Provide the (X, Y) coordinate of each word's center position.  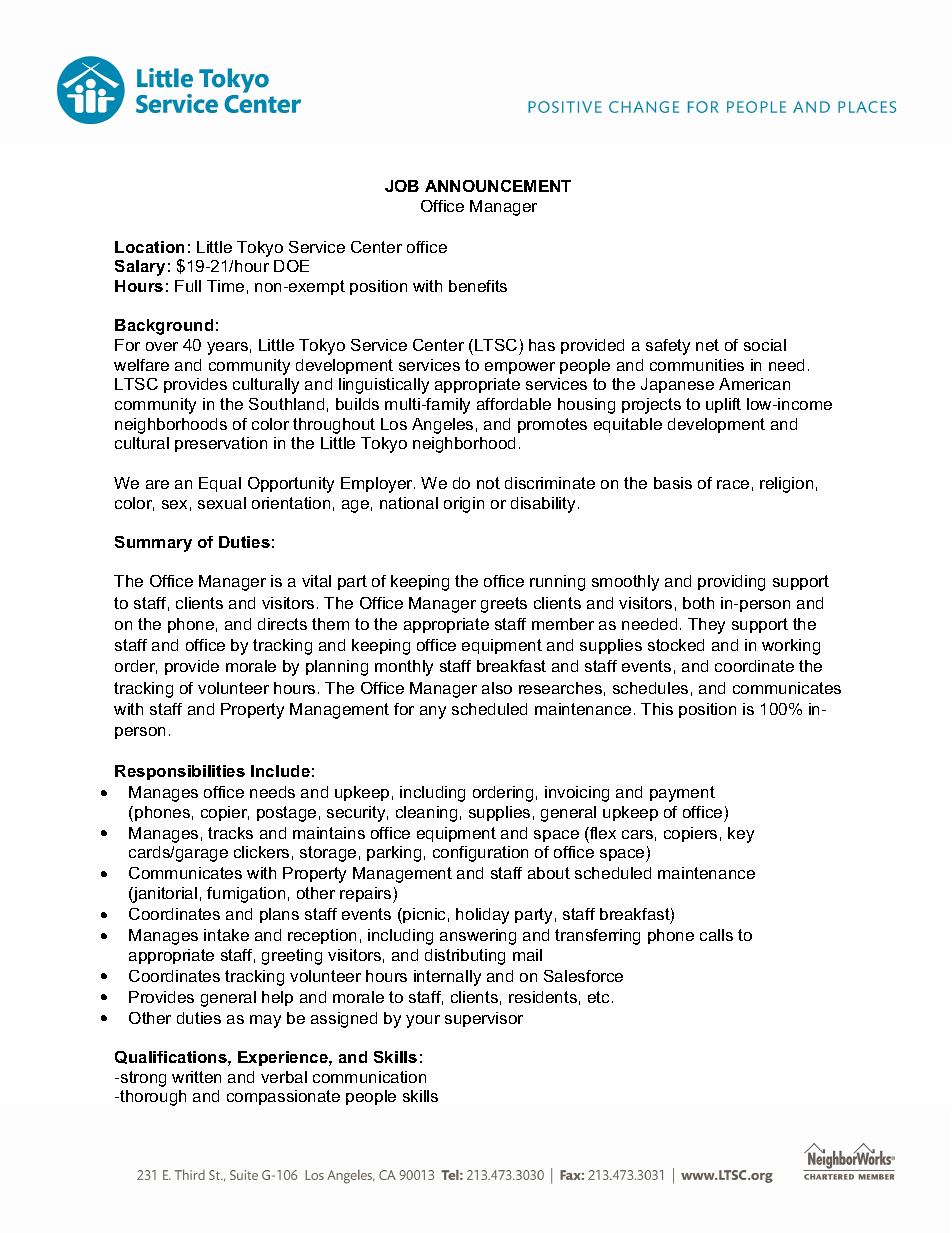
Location (149, 247)
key (741, 835)
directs (282, 624)
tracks (230, 833)
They (706, 626)
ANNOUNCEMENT (498, 186)
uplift (723, 405)
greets (504, 605)
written (196, 1077)
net (707, 345)
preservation (221, 444)
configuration (480, 854)
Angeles (442, 426)
